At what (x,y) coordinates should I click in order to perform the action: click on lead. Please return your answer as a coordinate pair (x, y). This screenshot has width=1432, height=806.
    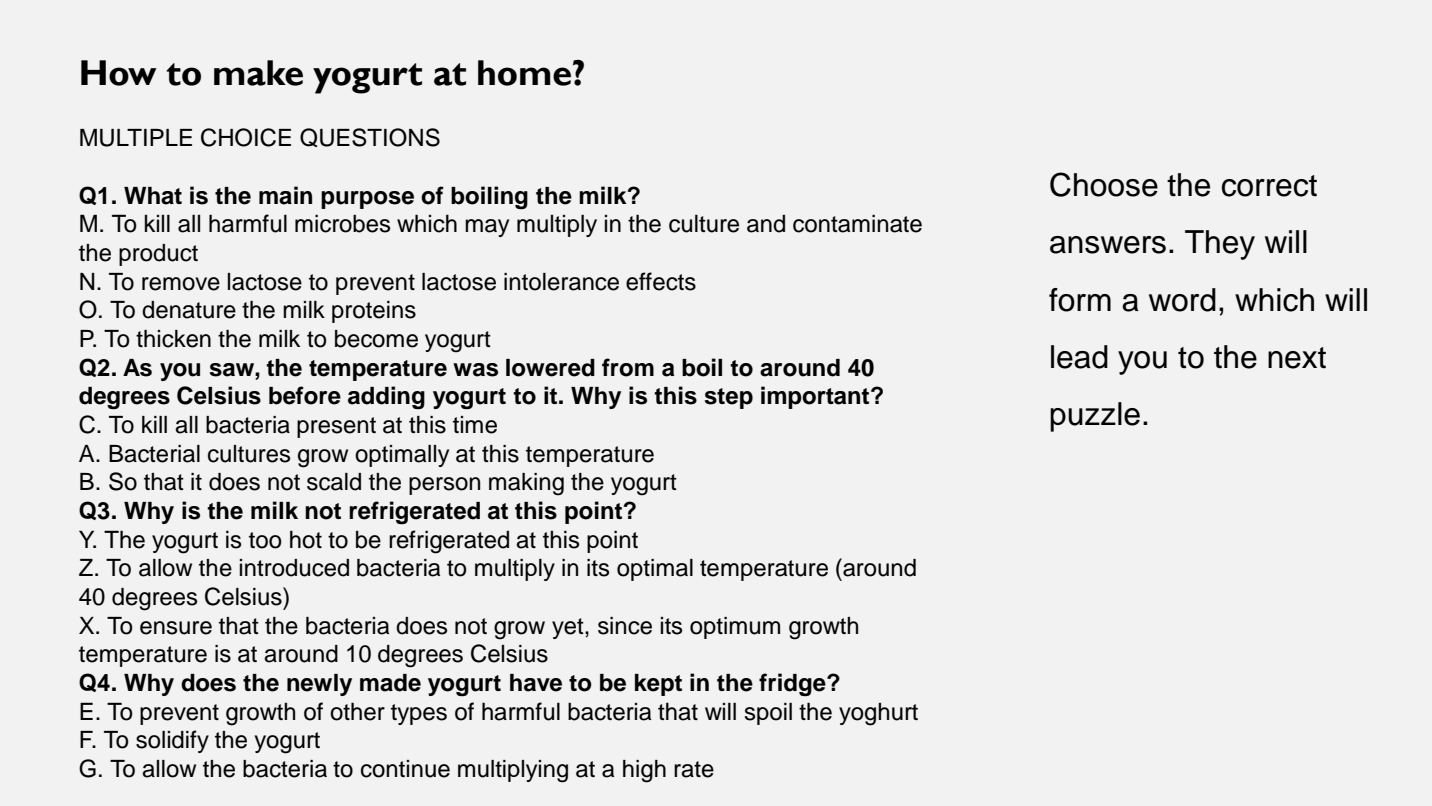
    Looking at the image, I should click on (1079, 357).
